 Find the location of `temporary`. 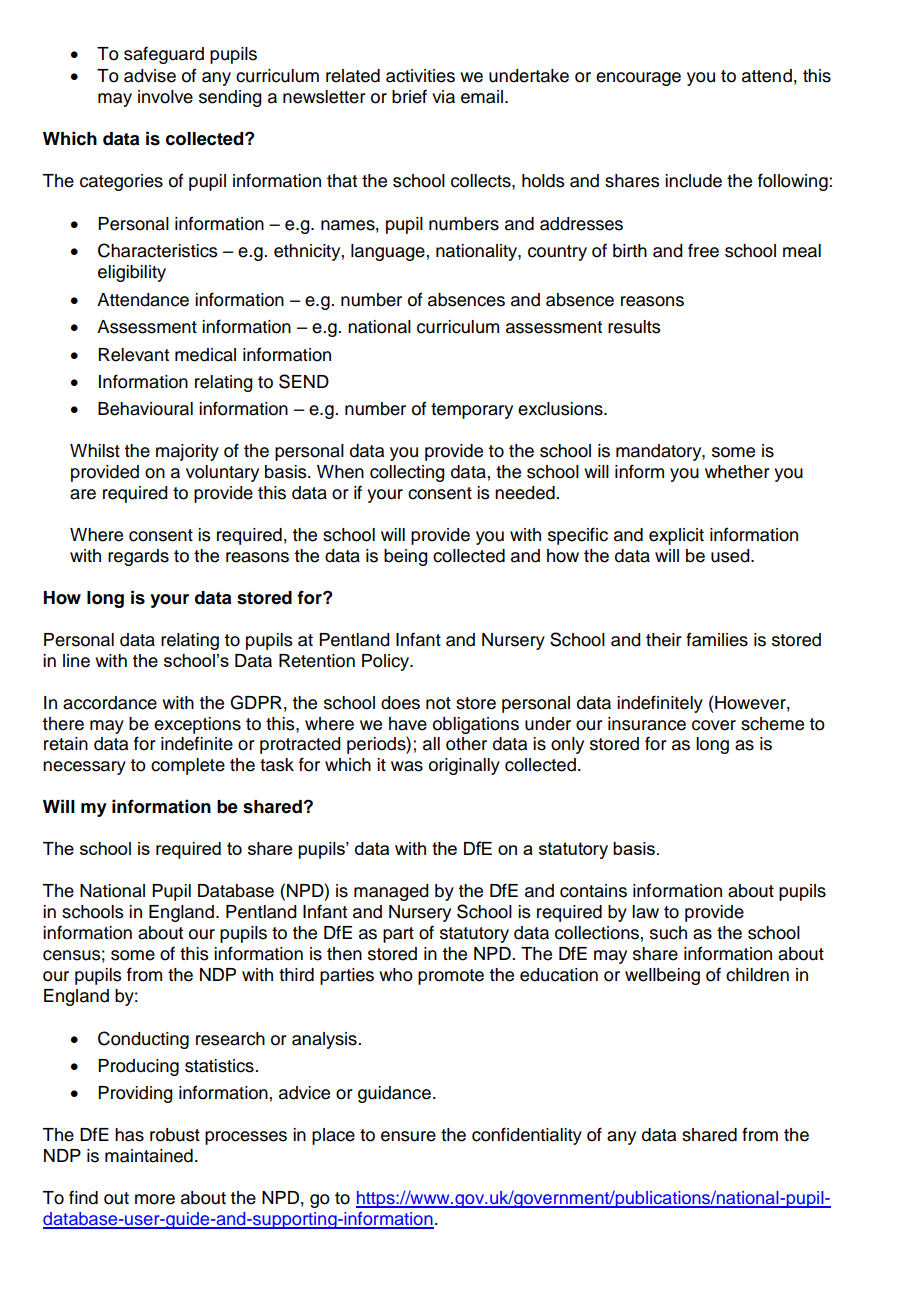

temporary is located at coordinates (472, 411).
